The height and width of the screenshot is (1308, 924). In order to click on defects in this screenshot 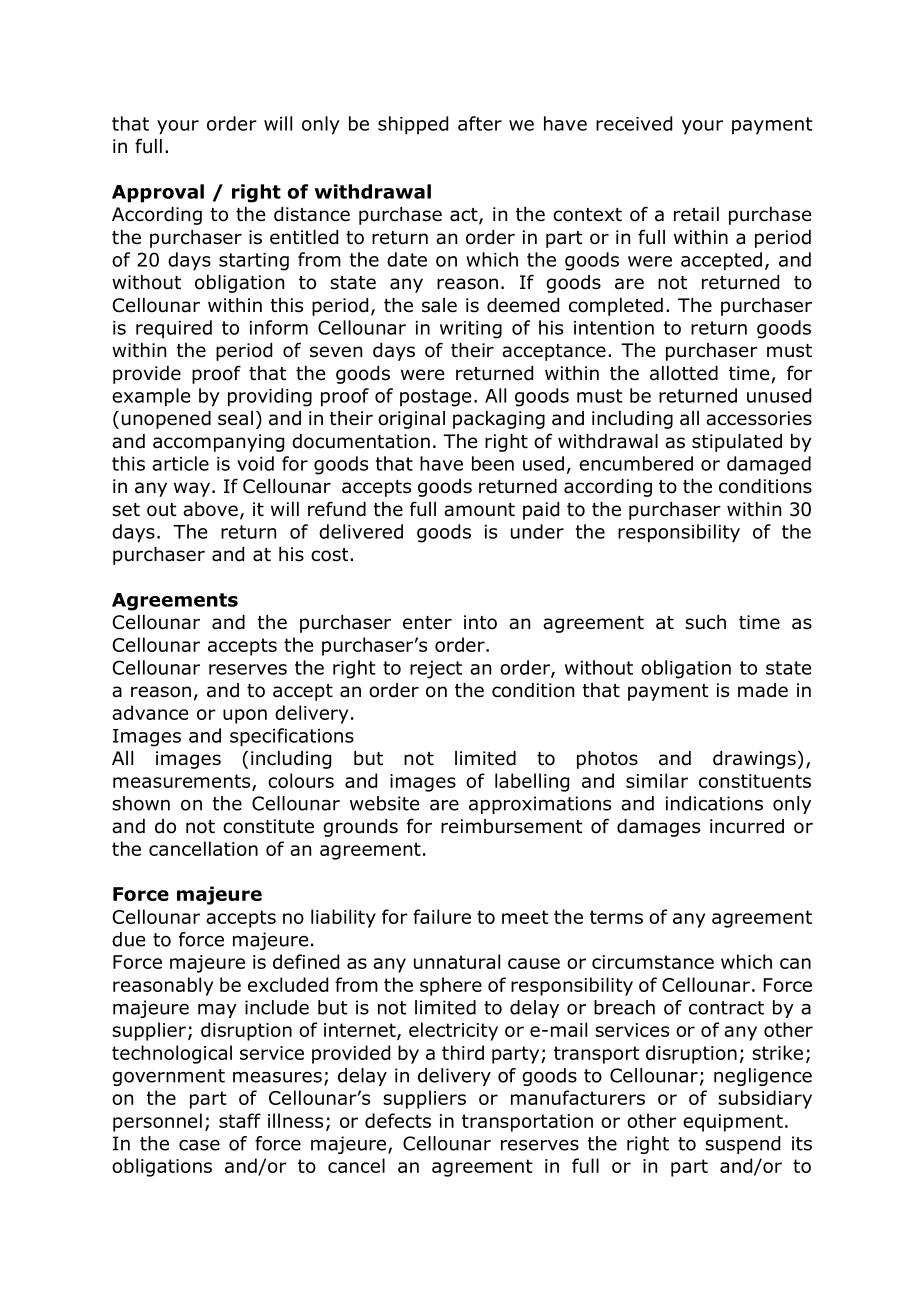, I will do `click(398, 1120)`.
